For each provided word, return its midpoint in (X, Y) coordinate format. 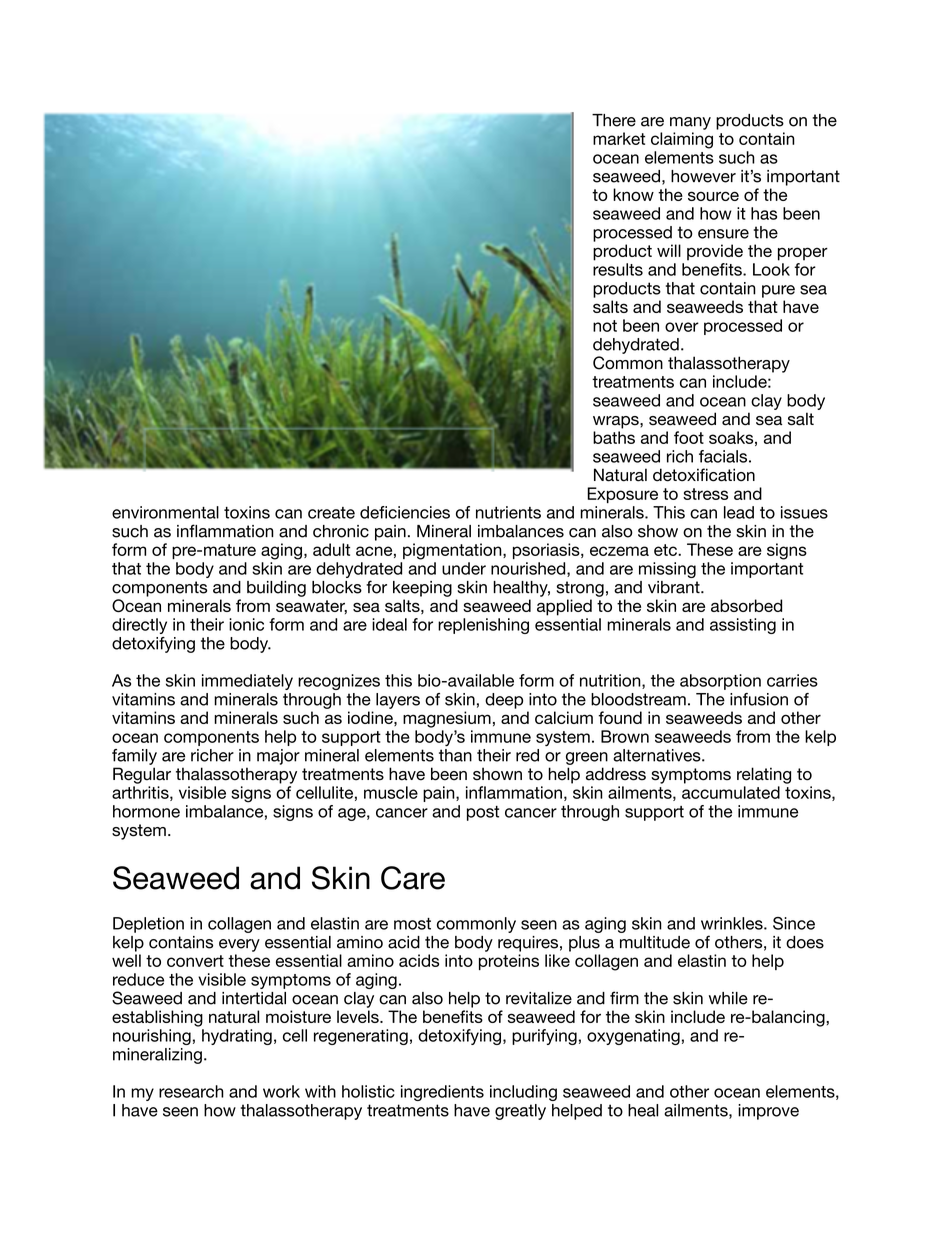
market (619, 138)
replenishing (483, 626)
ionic (246, 624)
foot (689, 437)
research (191, 1091)
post (483, 813)
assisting (743, 626)
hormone (146, 811)
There (614, 120)
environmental (165, 512)
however (703, 176)
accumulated (731, 792)
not (605, 326)
